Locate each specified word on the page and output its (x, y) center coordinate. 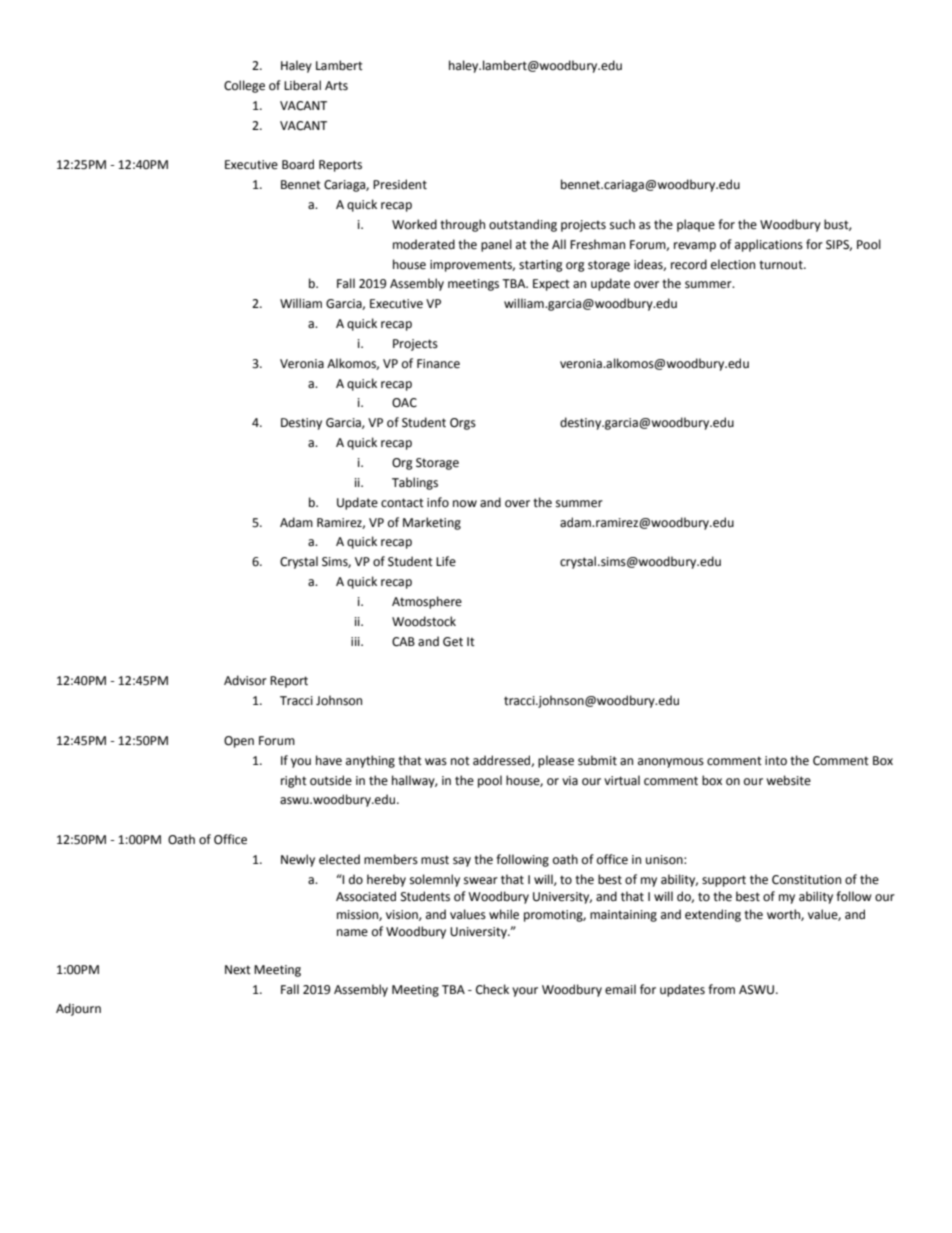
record (689, 264)
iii (356, 641)
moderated (424, 244)
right (294, 781)
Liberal (302, 85)
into (776, 761)
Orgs (463, 424)
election (733, 264)
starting (541, 266)
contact (402, 503)
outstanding (523, 225)
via (570, 780)
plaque (696, 225)
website (788, 780)
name (352, 933)
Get (453, 642)
